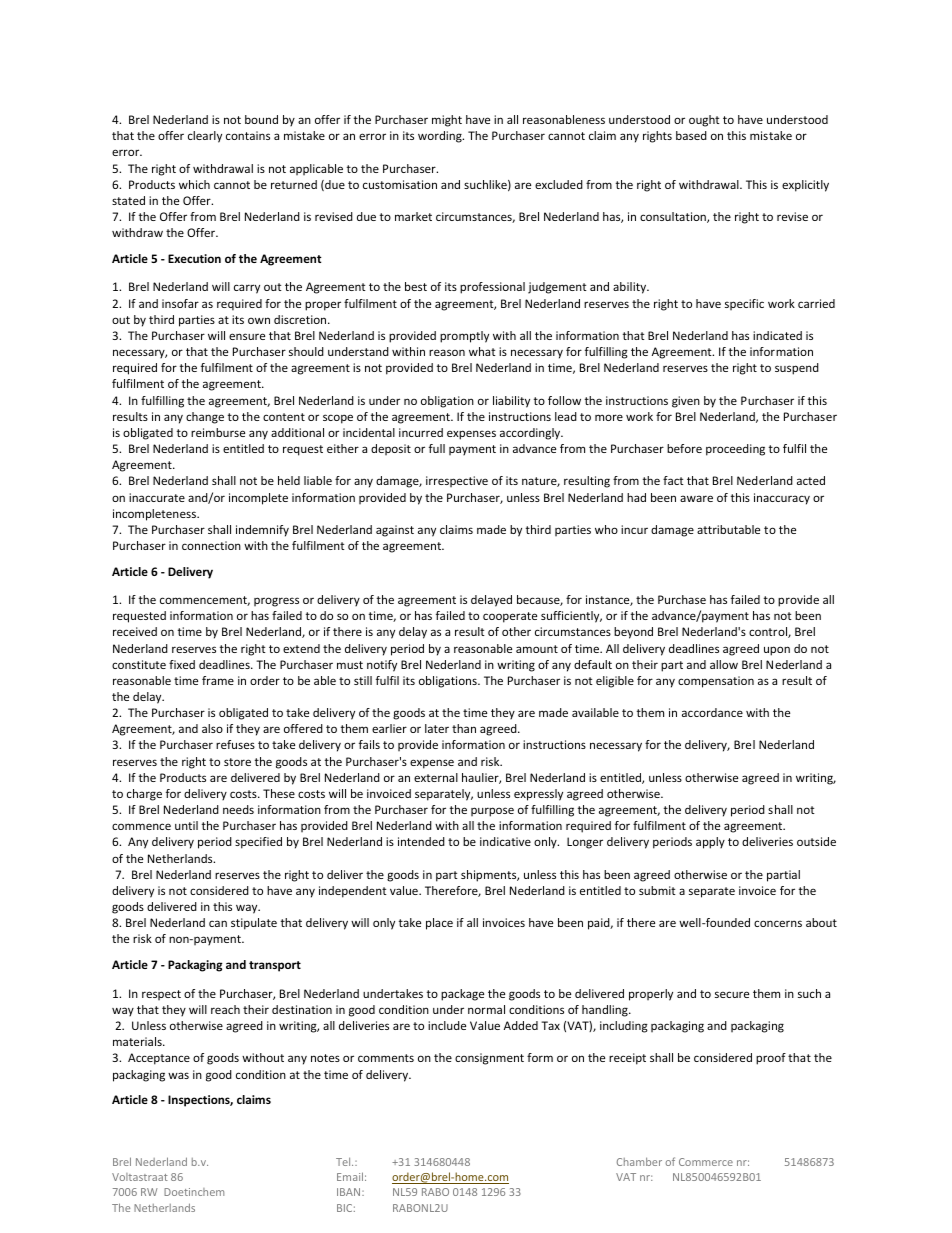  Describe the element at coordinates (510, 617) in the image. I see `cooperate` at that location.
